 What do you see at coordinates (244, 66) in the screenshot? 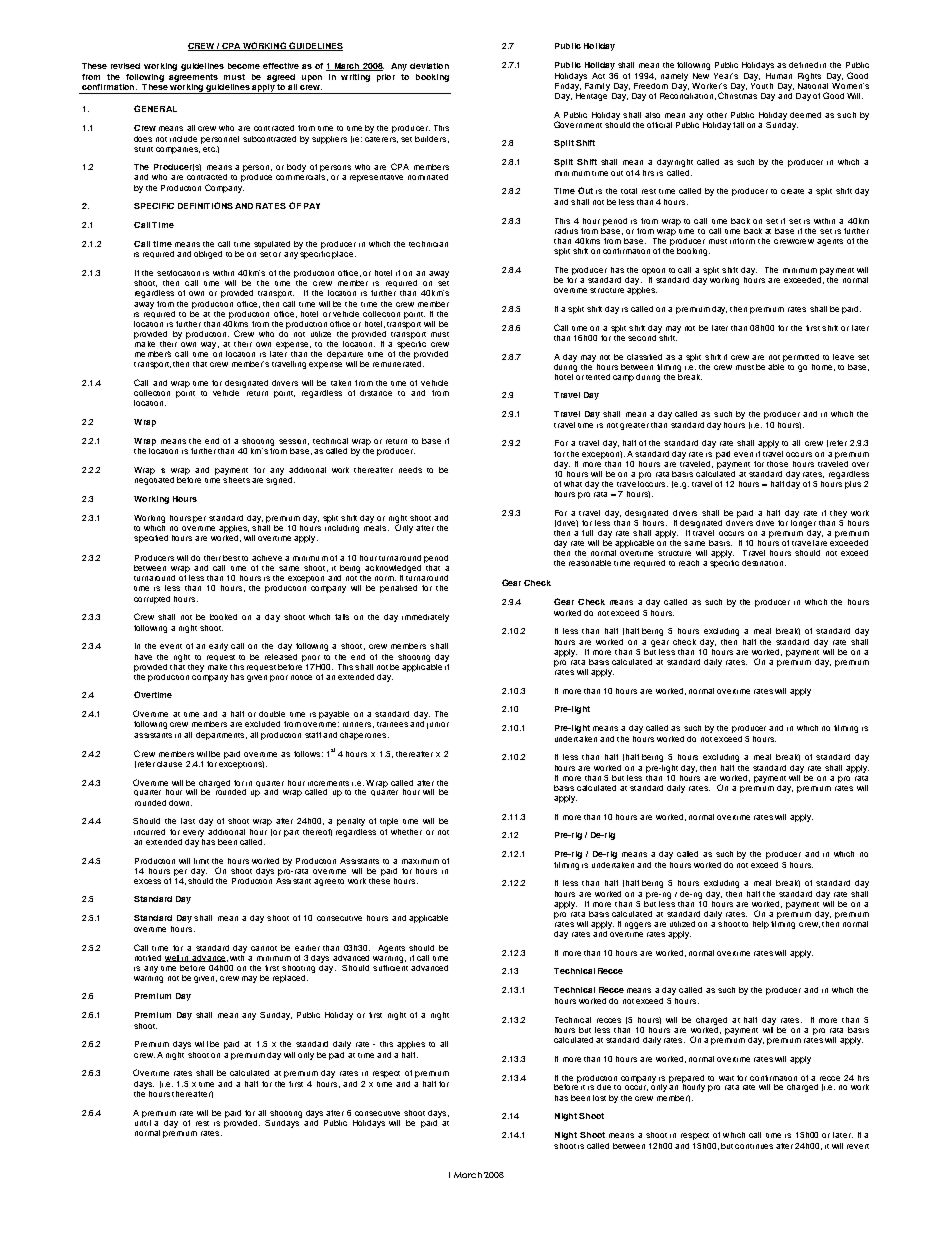
I see `become` at bounding box center [244, 66].
